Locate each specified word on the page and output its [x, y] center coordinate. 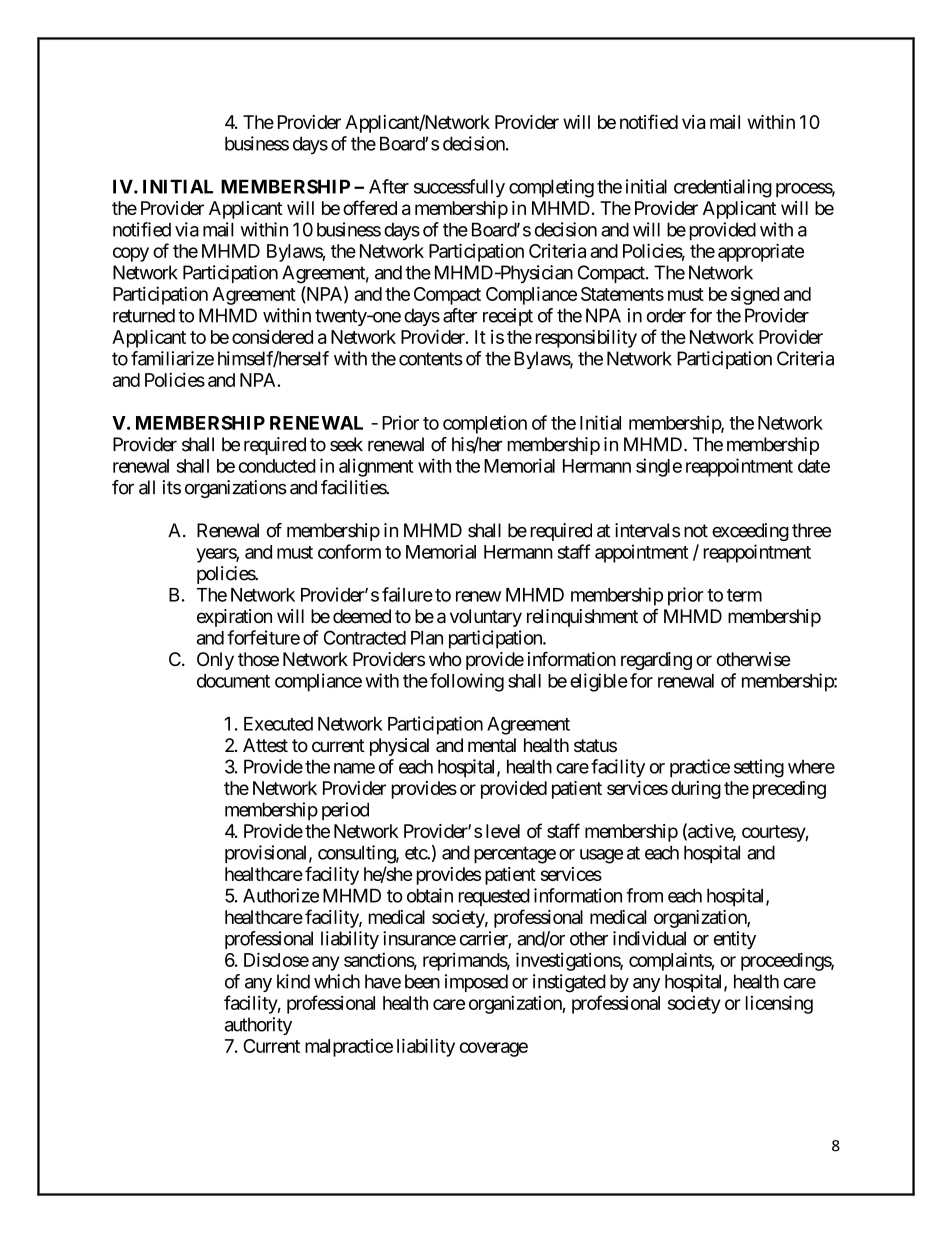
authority [258, 1026]
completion [485, 424]
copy [131, 254]
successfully [459, 188]
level [503, 831]
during [696, 790]
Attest [265, 745]
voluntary [486, 618]
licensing [779, 1004]
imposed [476, 983]
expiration [234, 618]
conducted [277, 466]
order [666, 315]
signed [755, 295]
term [744, 595]
